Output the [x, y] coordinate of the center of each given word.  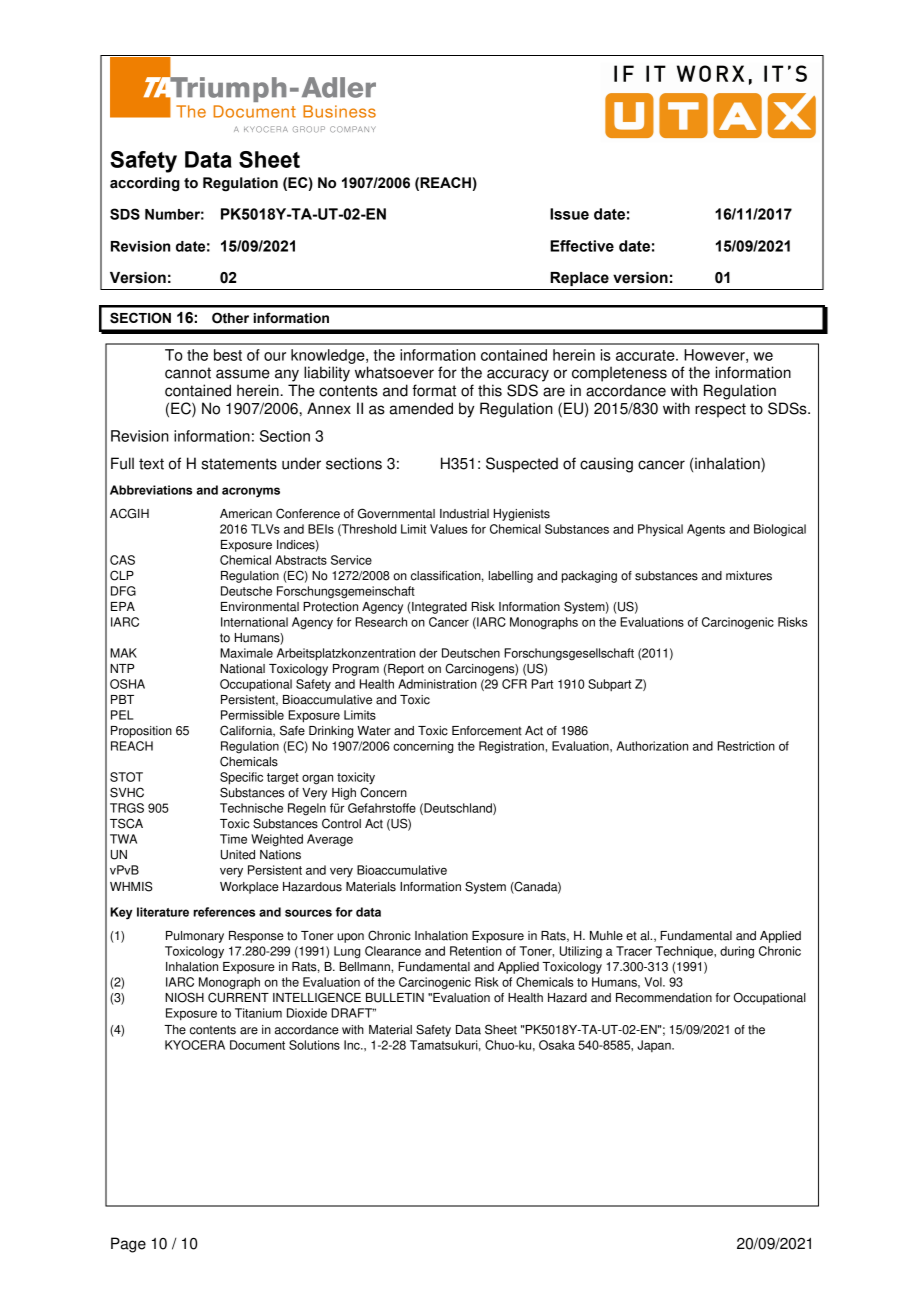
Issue [569, 214]
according [145, 184]
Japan [655, 1046]
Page [128, 1245]
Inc [353, 1045]
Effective [582, 246]
